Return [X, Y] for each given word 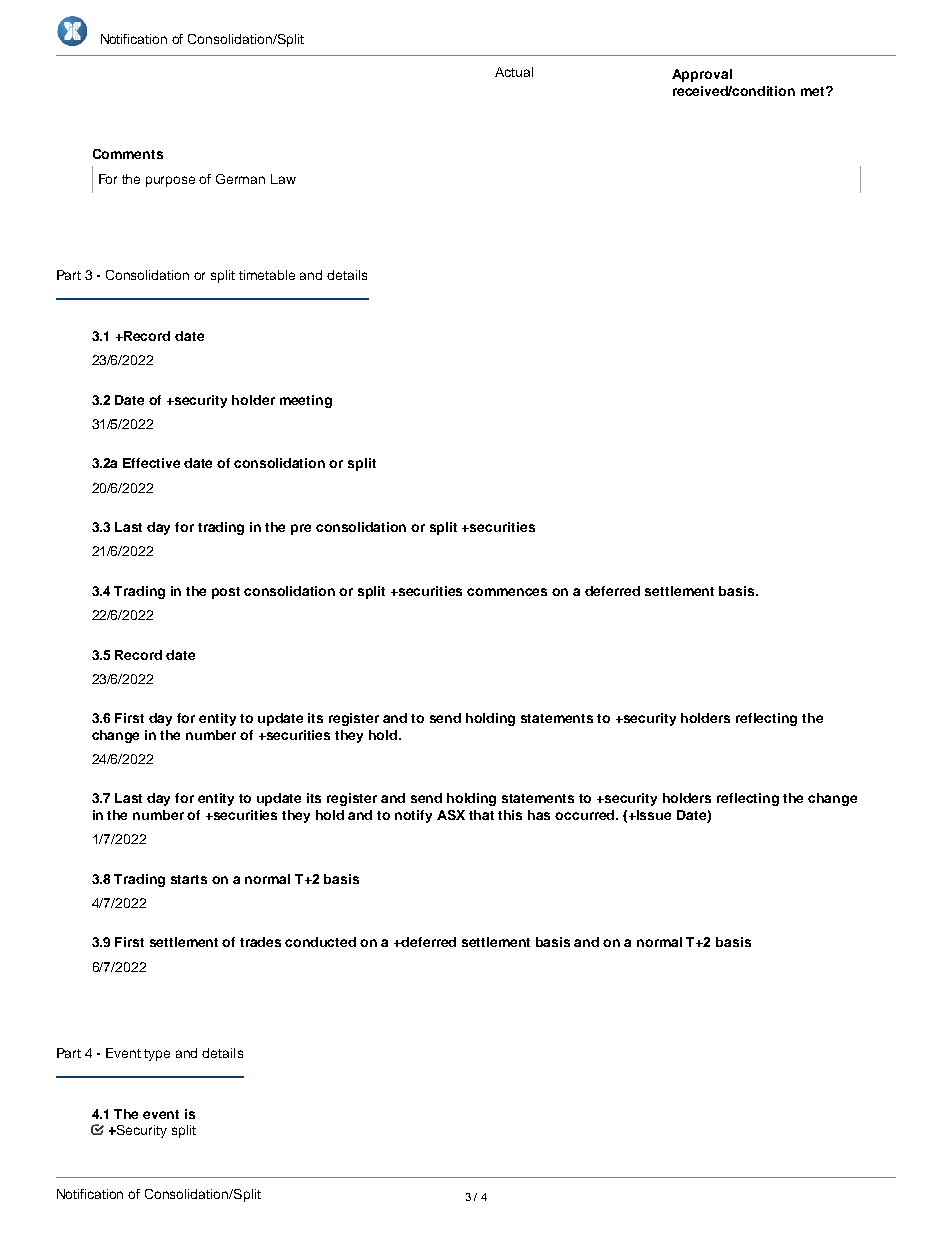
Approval [702, 75]
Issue [653, 815]
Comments [128, 154]
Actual [514, 72]
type [157, 1055]
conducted [320, 942]
